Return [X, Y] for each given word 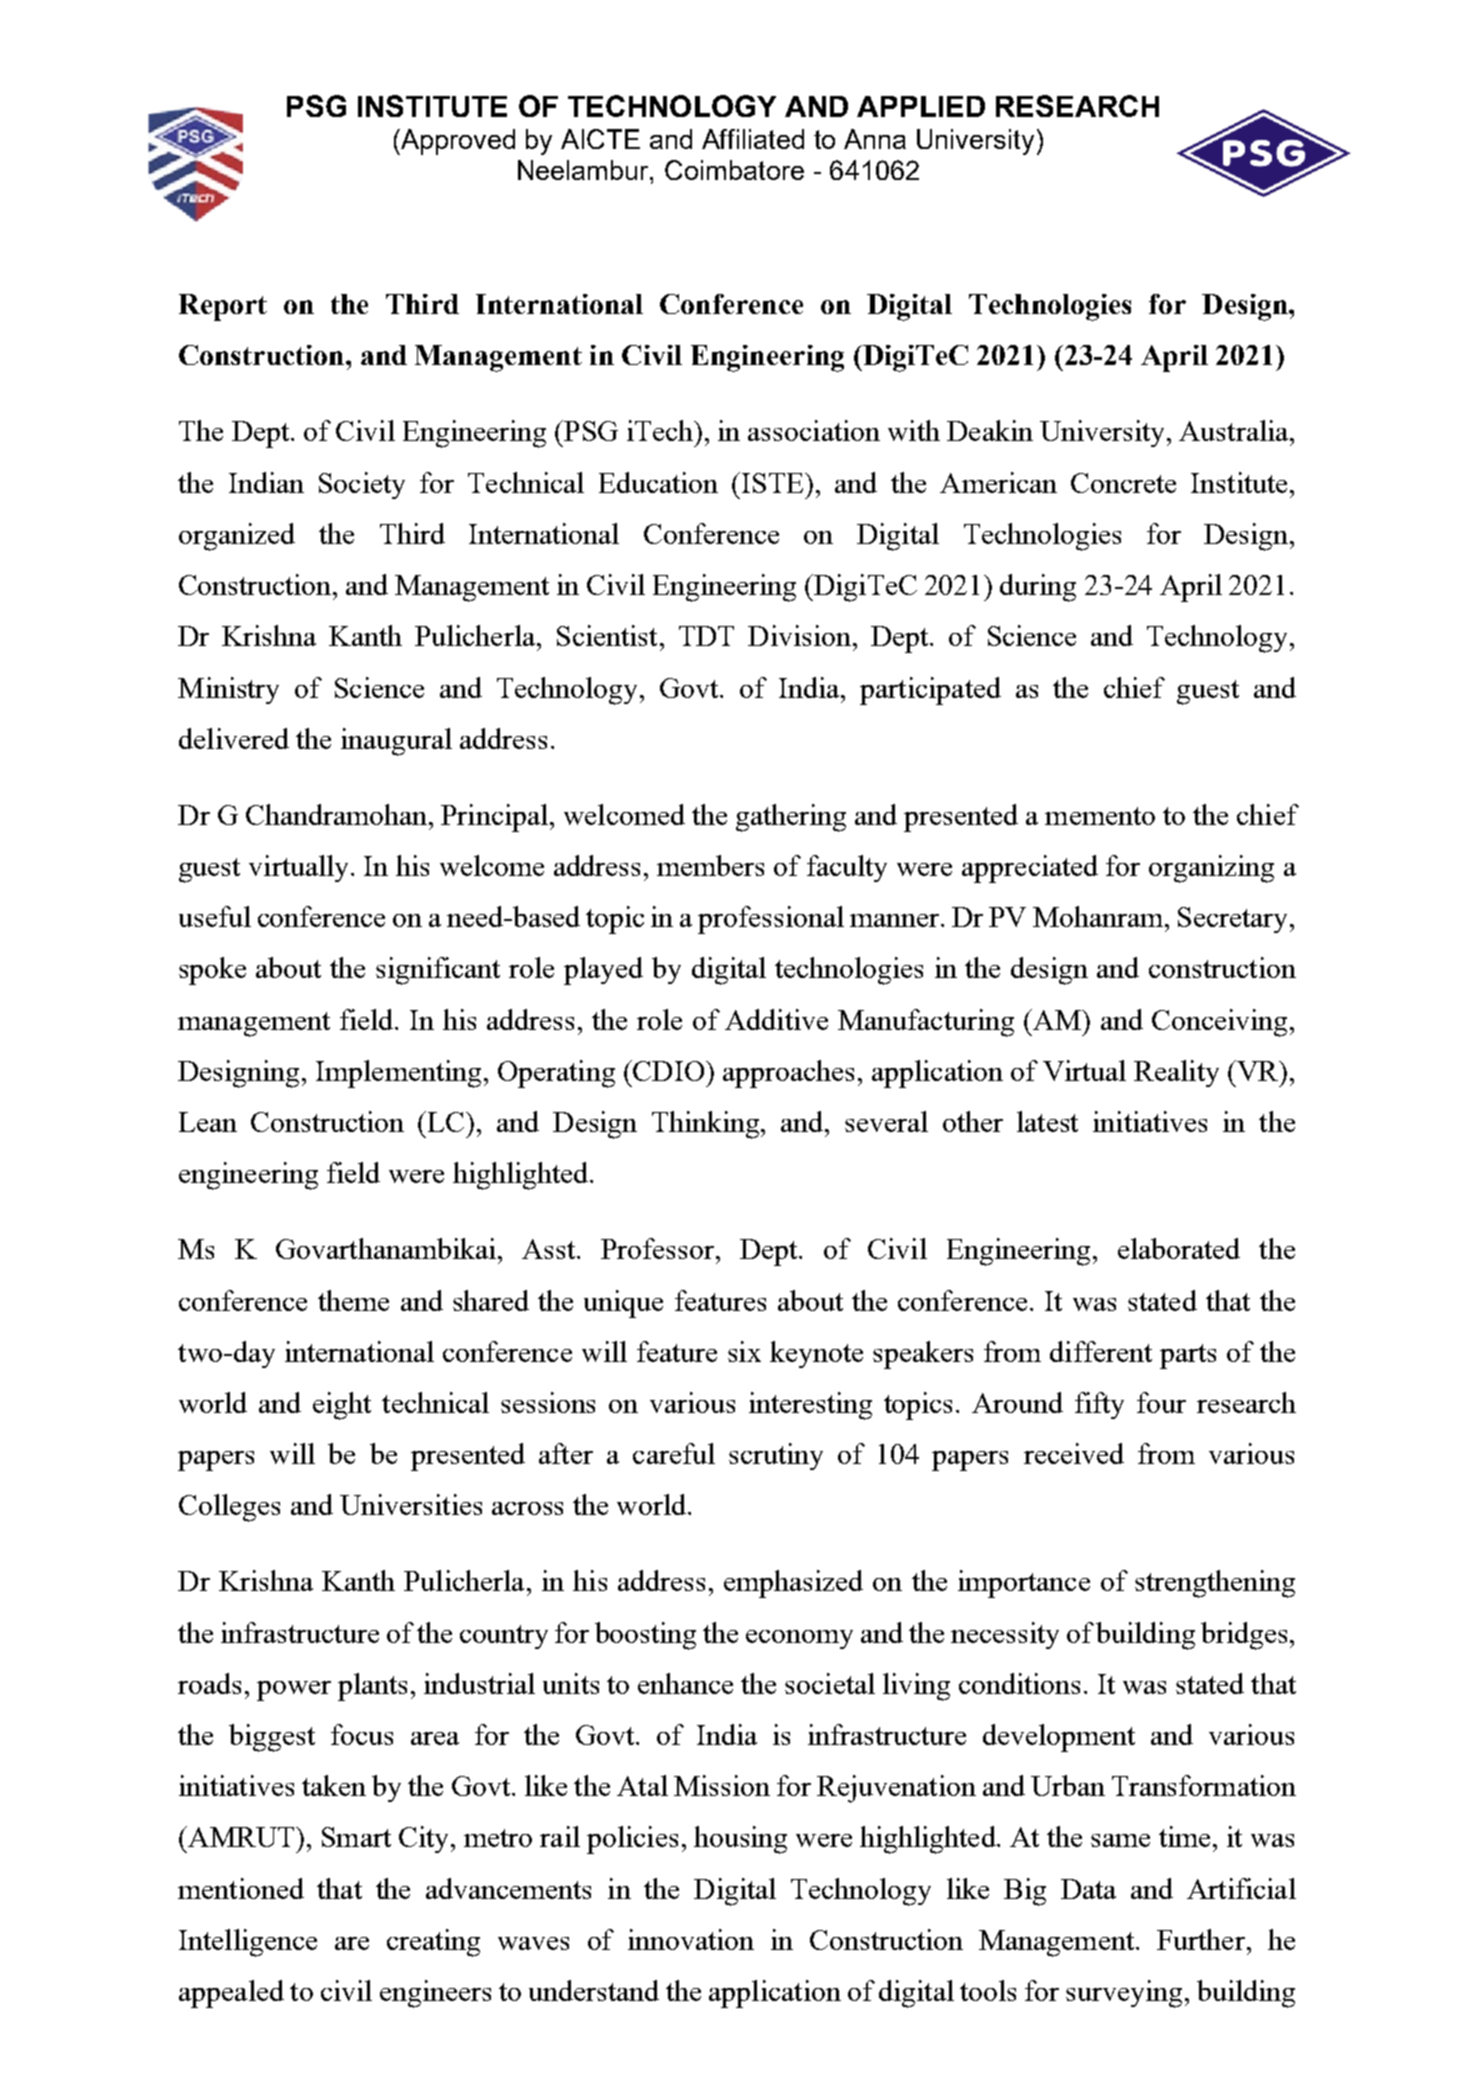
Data [1088, 1889]
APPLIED [921, 106]
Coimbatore [734, 170]
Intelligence [248, 1943]
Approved [457, 142]
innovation [691, 1939]
